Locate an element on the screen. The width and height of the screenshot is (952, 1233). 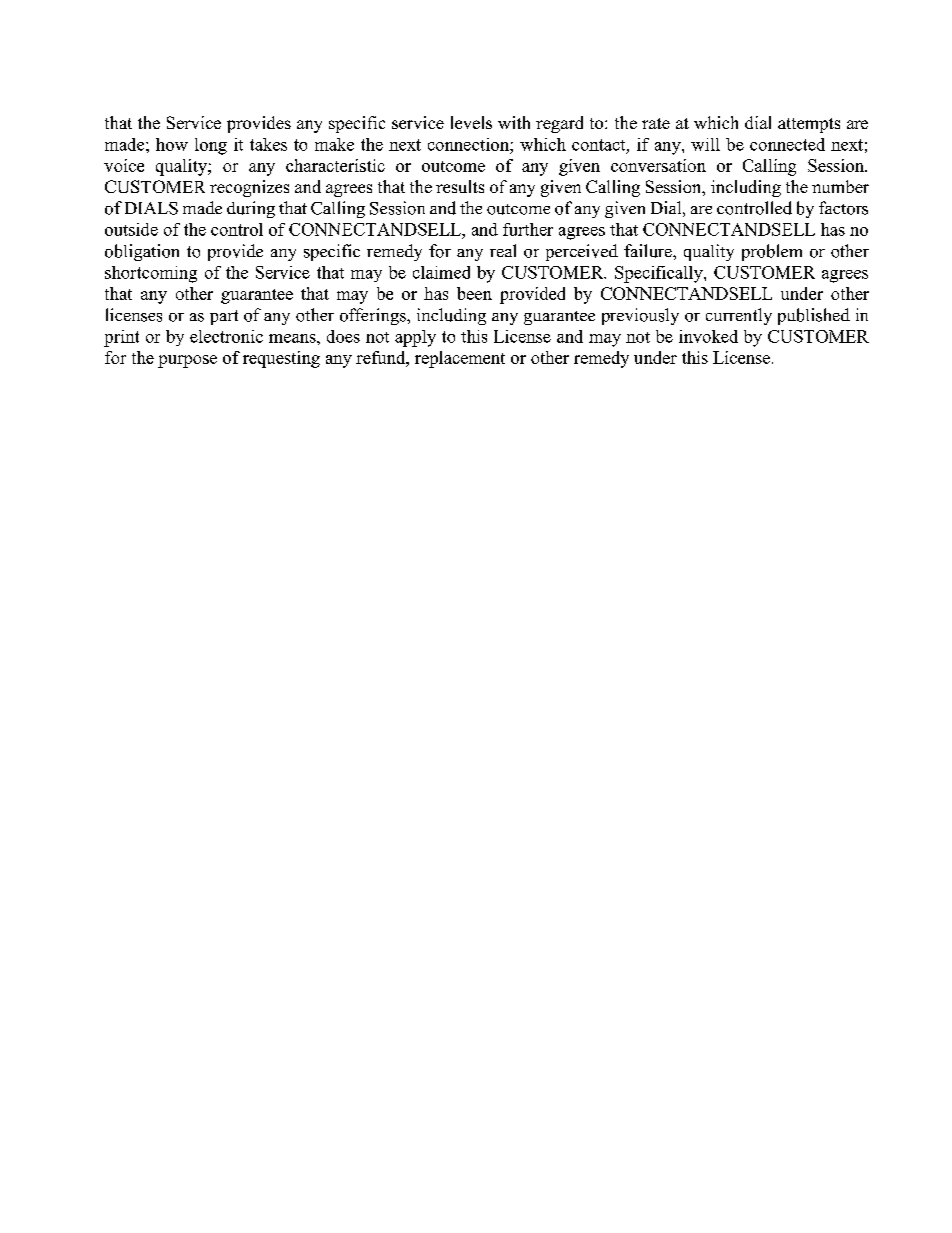
levels is located at coordinates (471, 122).
